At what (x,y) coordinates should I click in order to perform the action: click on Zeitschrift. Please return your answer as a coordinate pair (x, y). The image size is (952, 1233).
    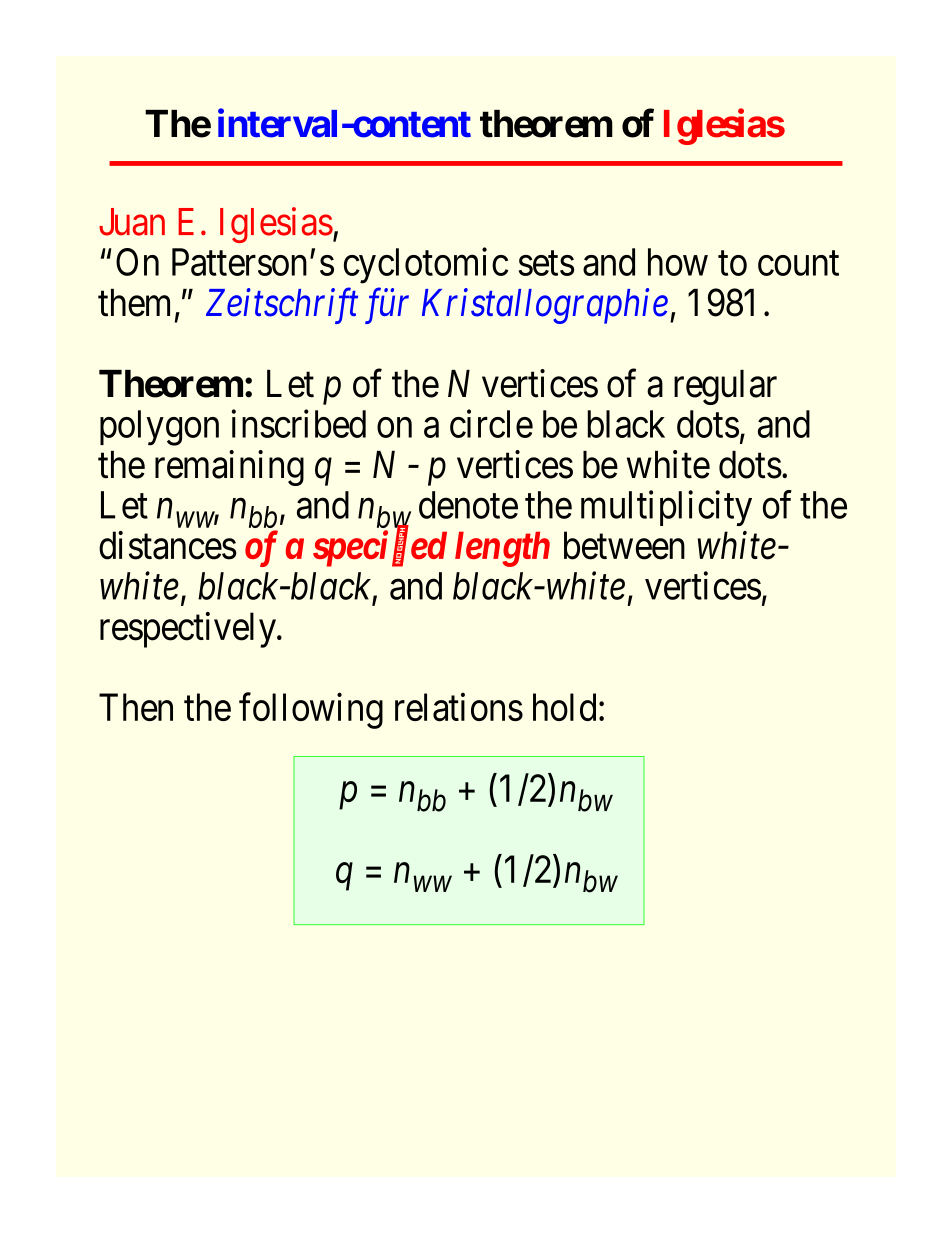
    Looking at the image, I should click on (282, 306).
